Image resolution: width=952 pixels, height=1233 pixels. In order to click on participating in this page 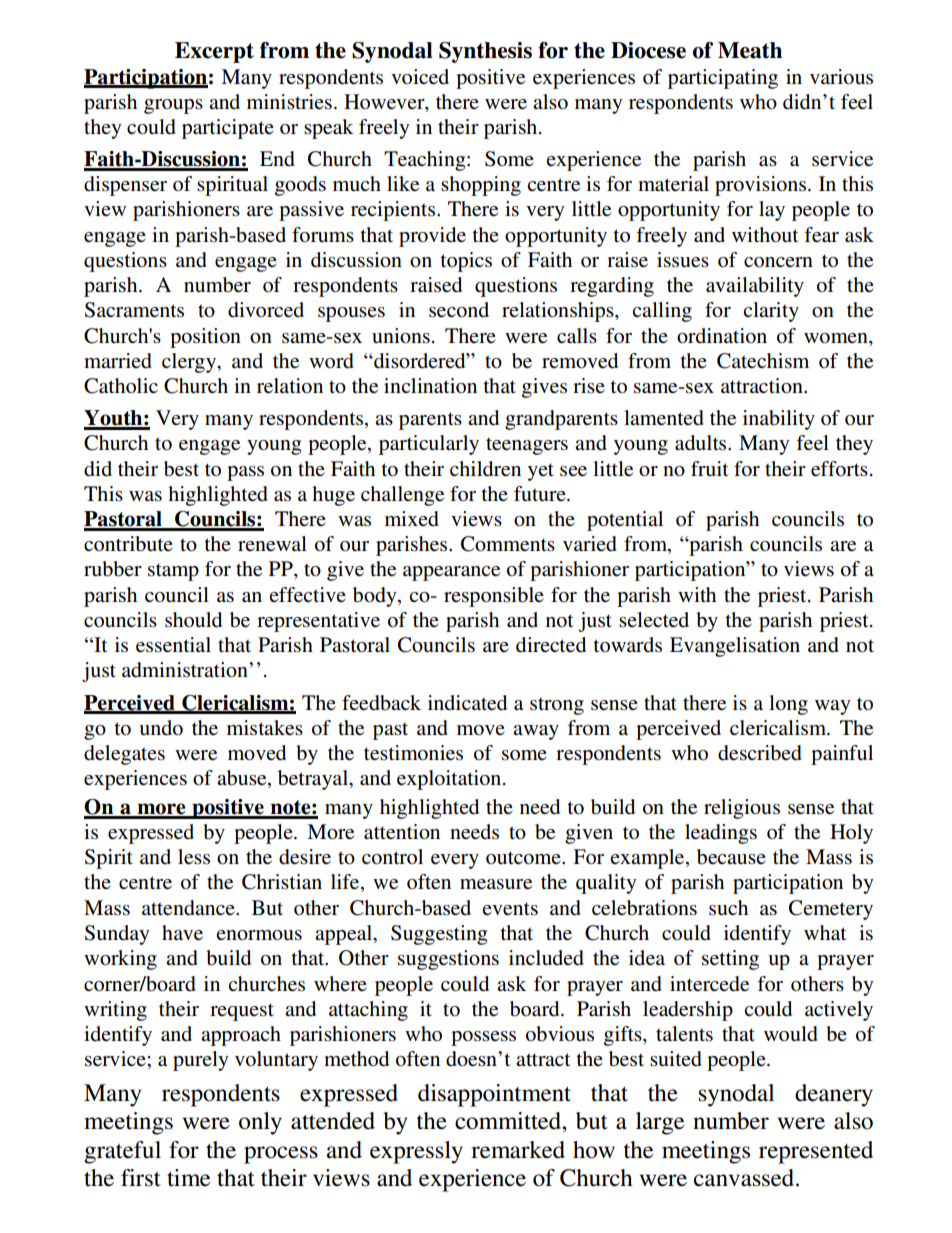, I will do `click(723, 79)`.
